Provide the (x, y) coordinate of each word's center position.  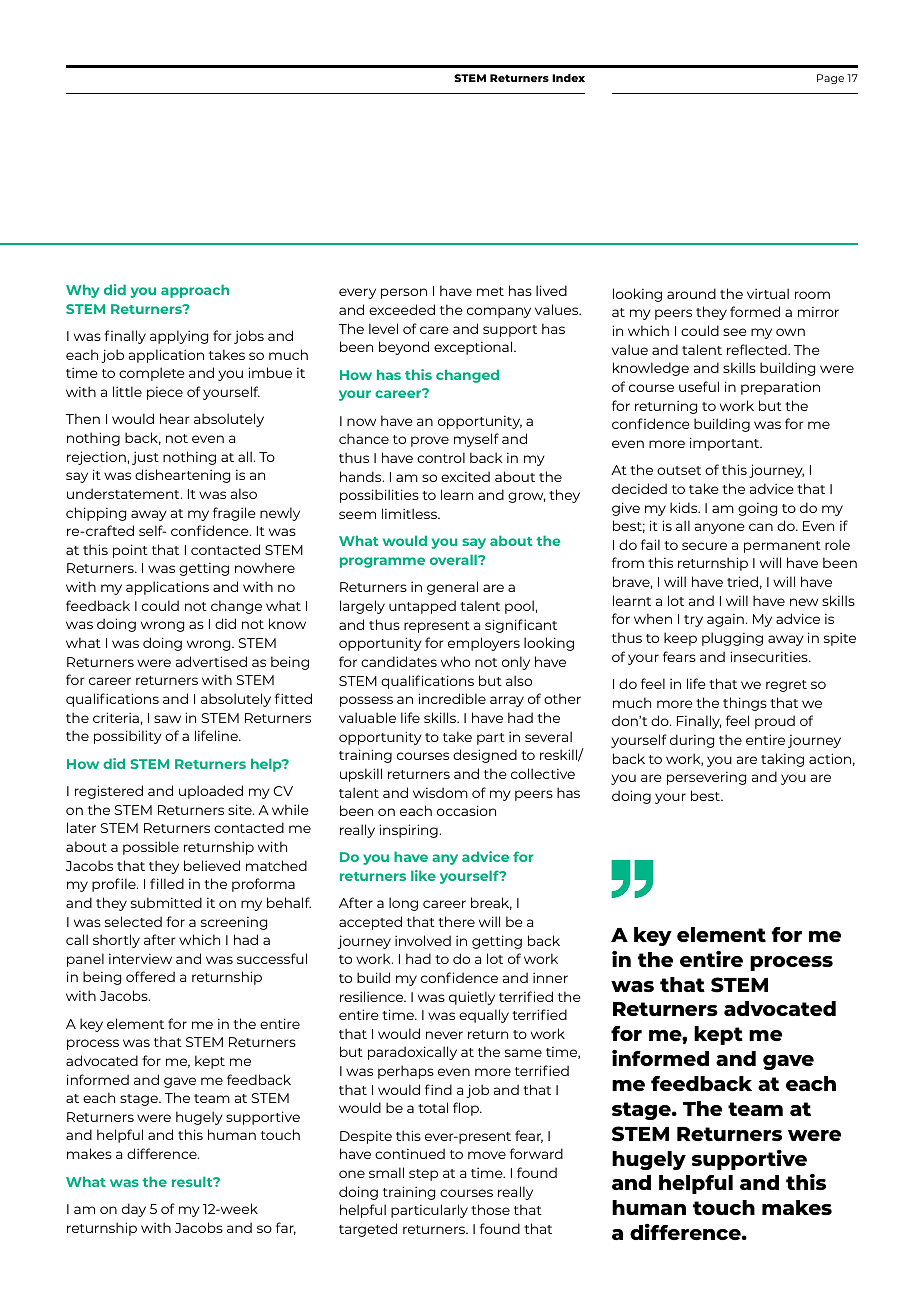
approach (195, 291)
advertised (211, 661)
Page (830, 79)
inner (550, 977)
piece (165, 393)
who (455, 661)
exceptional (474, 348)
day (134, 1210)
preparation (780, 388)
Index (568, 78)
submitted (166, 902)
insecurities (770, 656)
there (456, 921)
